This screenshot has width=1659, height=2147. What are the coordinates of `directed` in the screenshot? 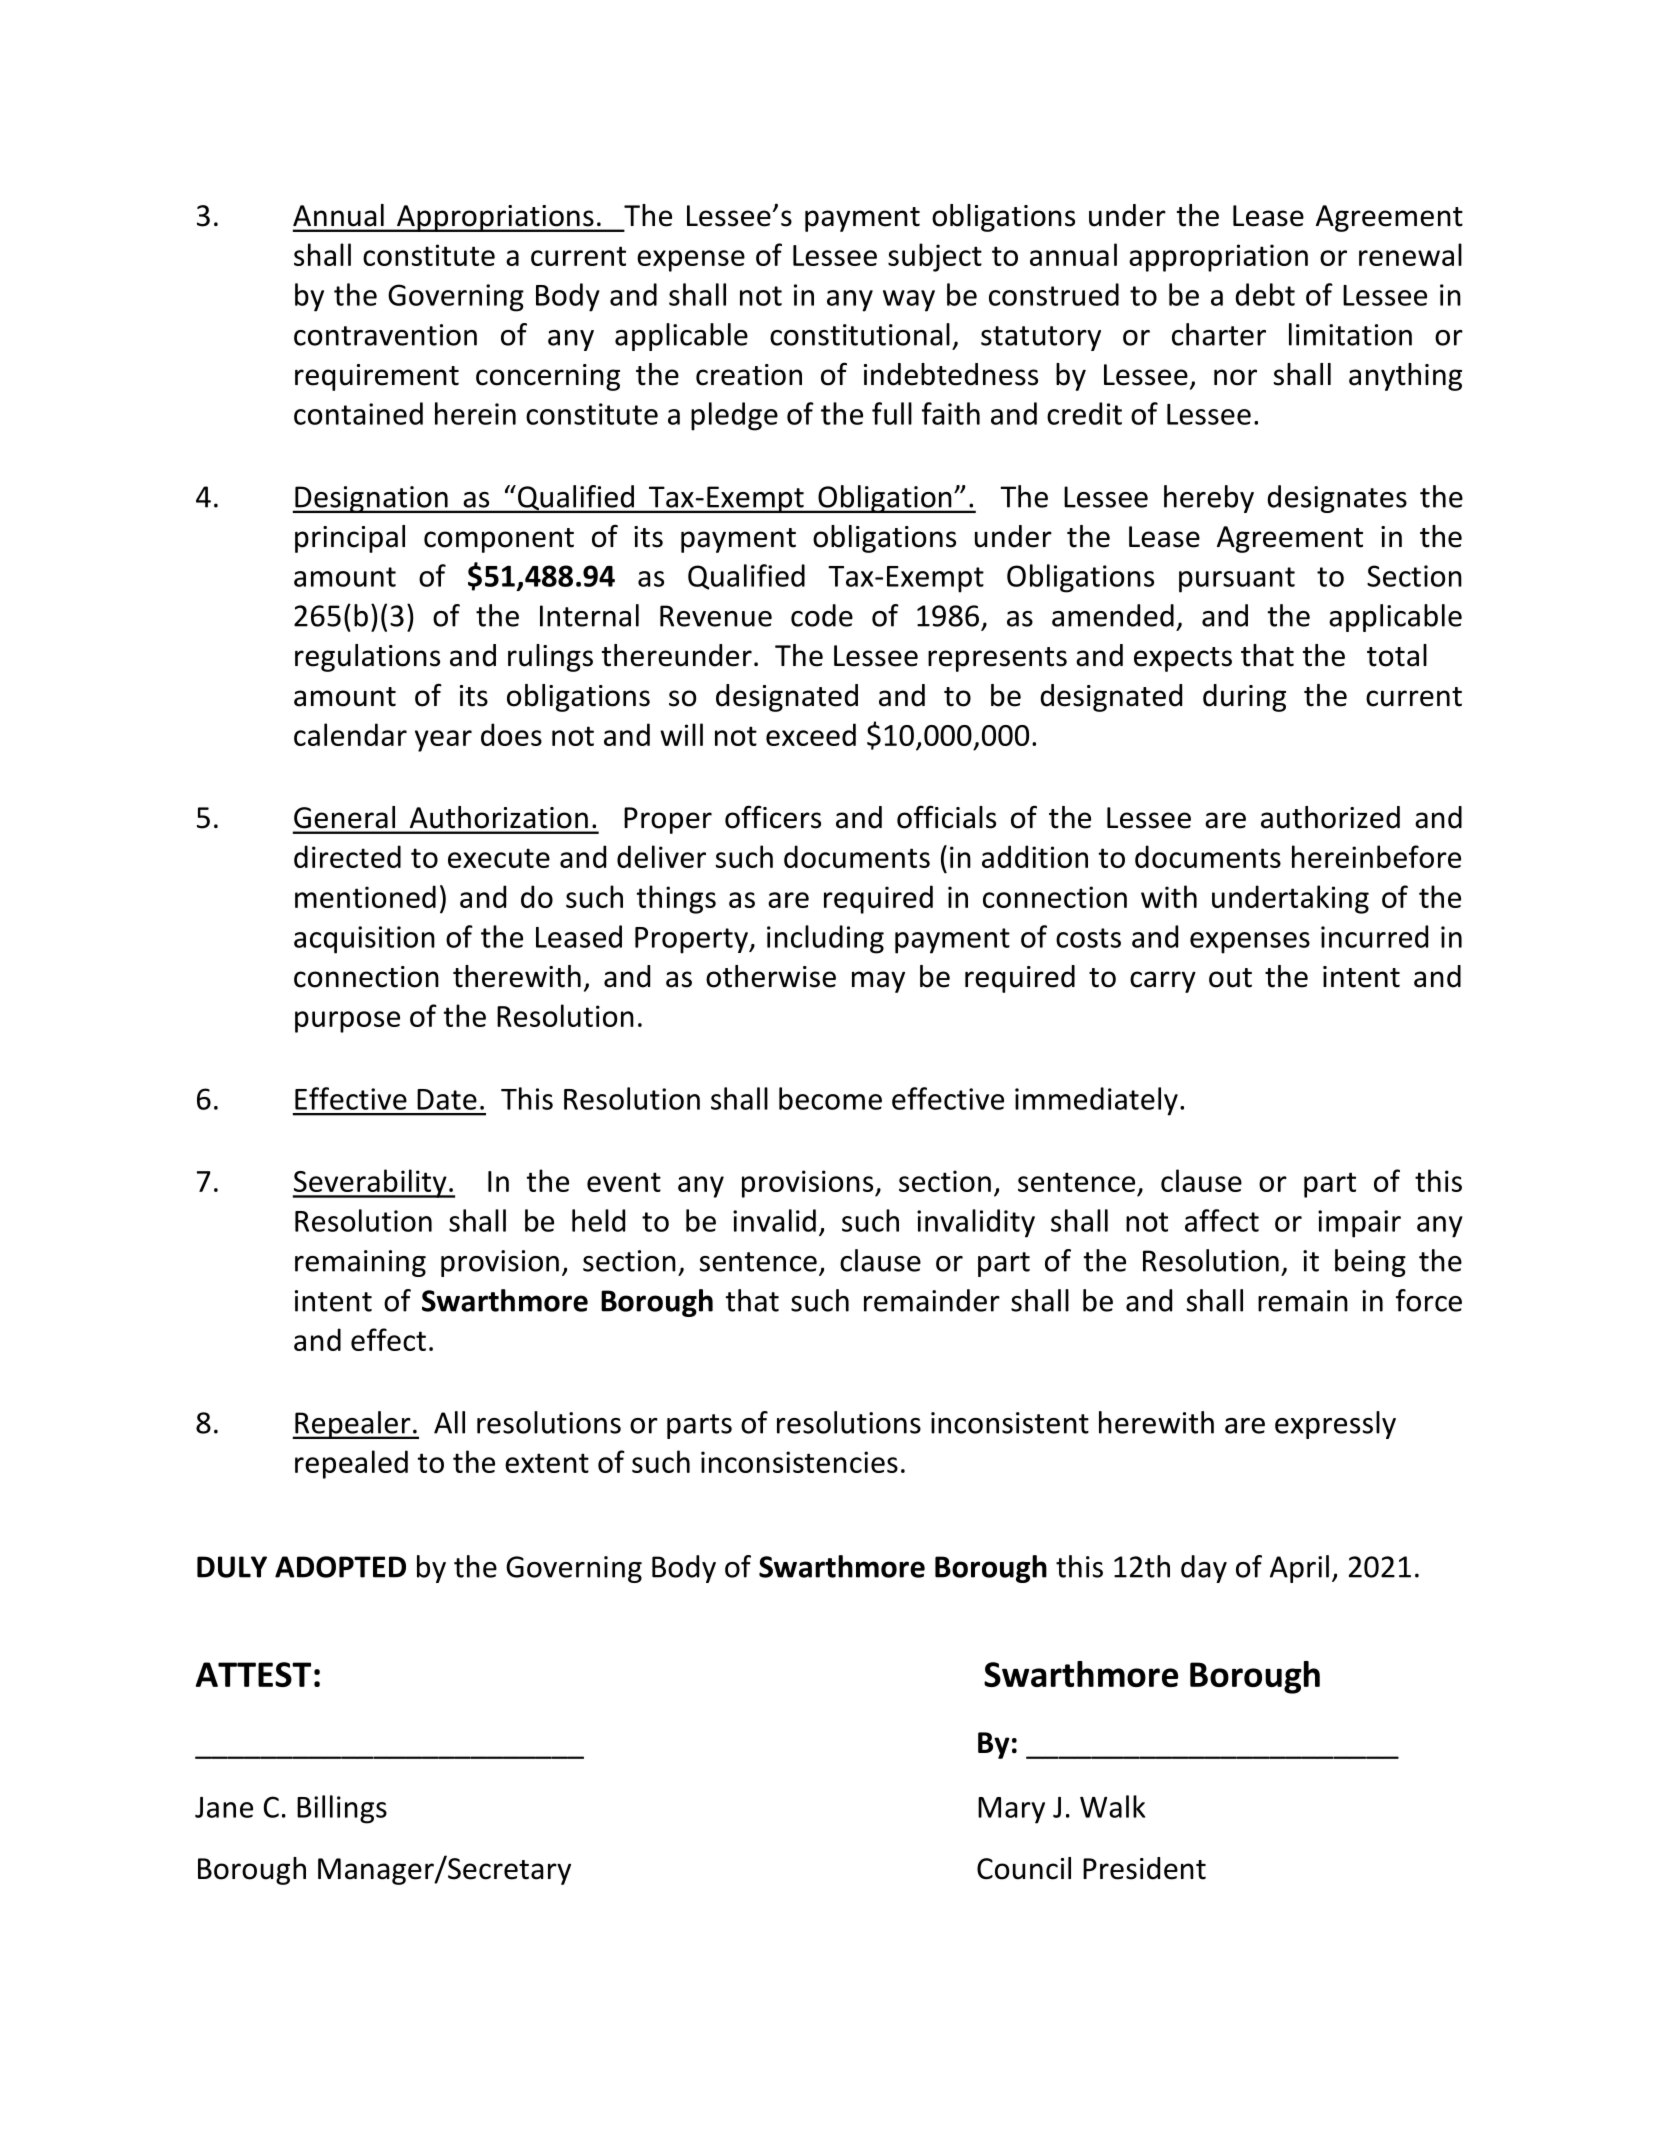 It's located at (347, 856).
